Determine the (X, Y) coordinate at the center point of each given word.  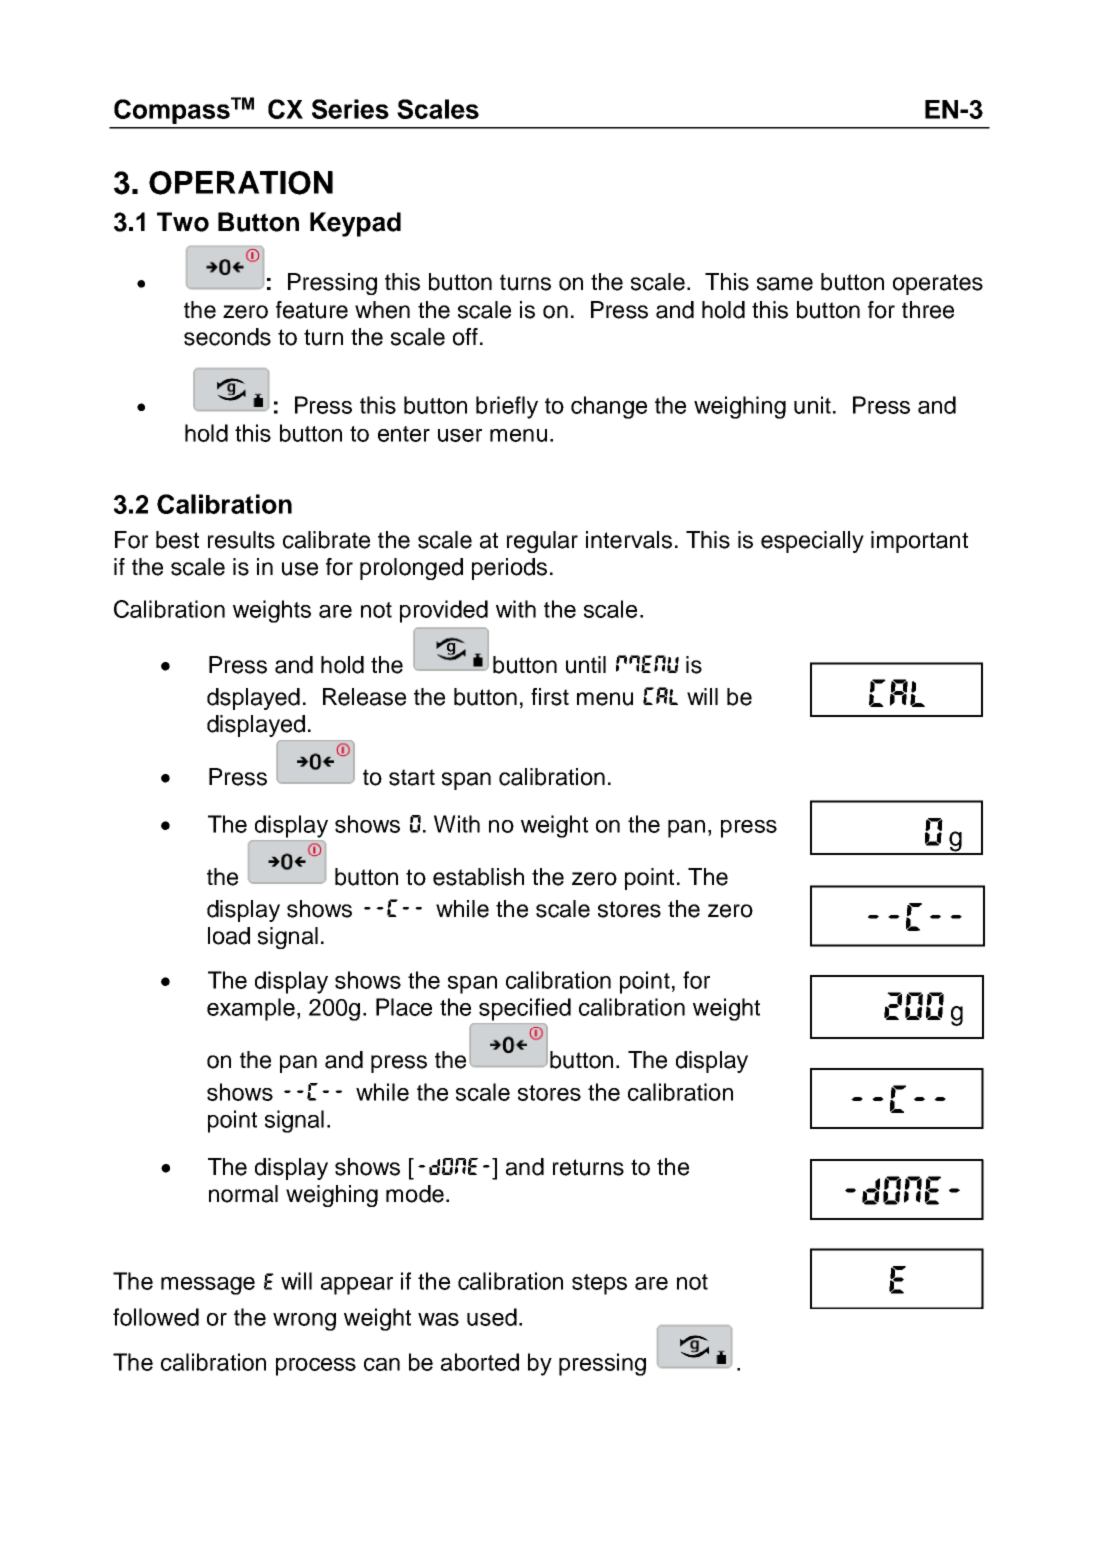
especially (812, 542)
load (229, 936)
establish (478, 877)
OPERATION (241, 183)
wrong (304, 1322)
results (241, 540)
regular (542, 542)
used (492, 1317)
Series (350, 109)
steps (599, 1284)
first (550, 697)
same (785, 284)
